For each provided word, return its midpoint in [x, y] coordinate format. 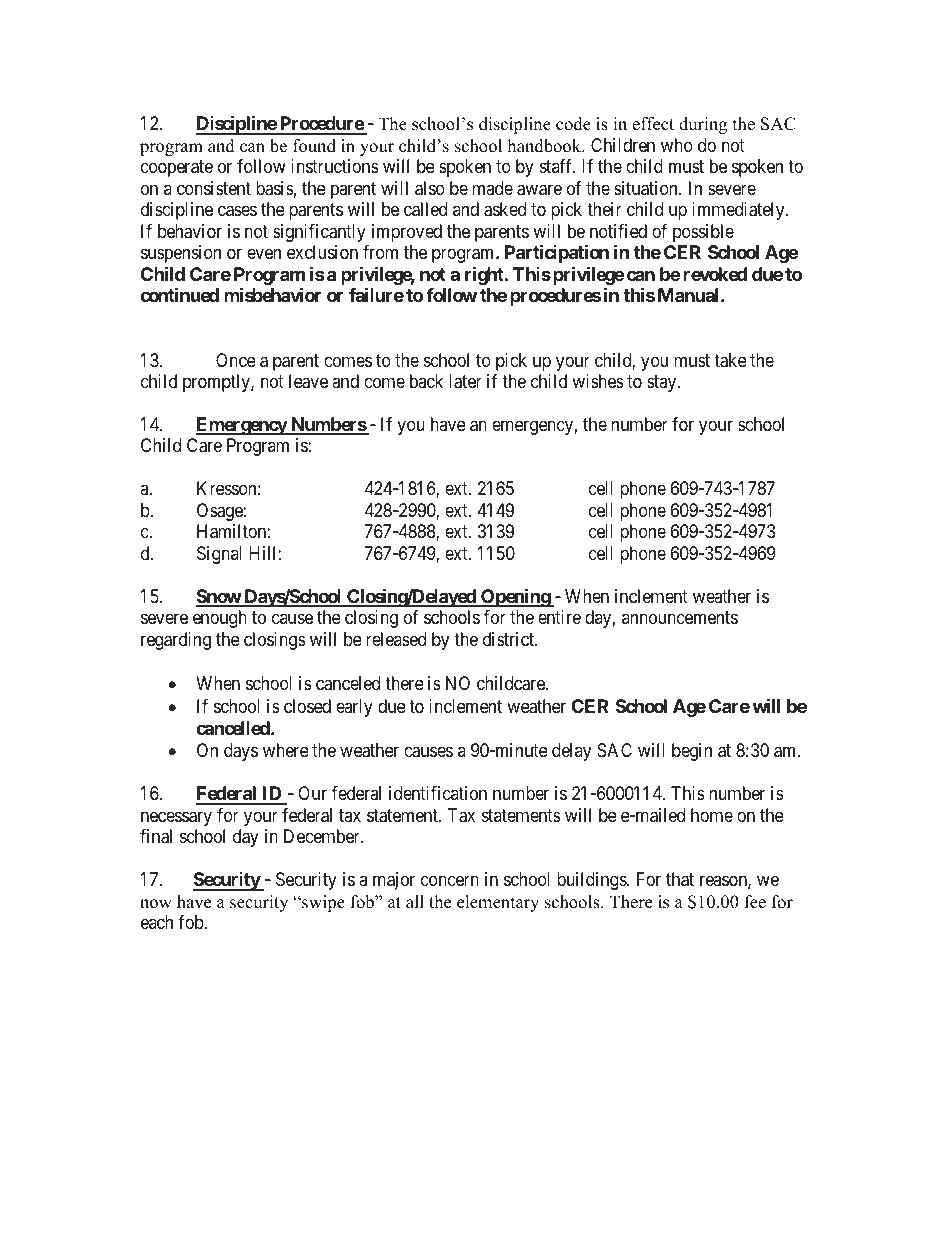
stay [663, 383]
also [430, 188]
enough [220, 619]
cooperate [177, 168]
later [465, 381]
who [677, 145]
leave [308, 381]
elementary [498, 903]
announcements [680, 618]
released [396, 639]
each [157, 922]
